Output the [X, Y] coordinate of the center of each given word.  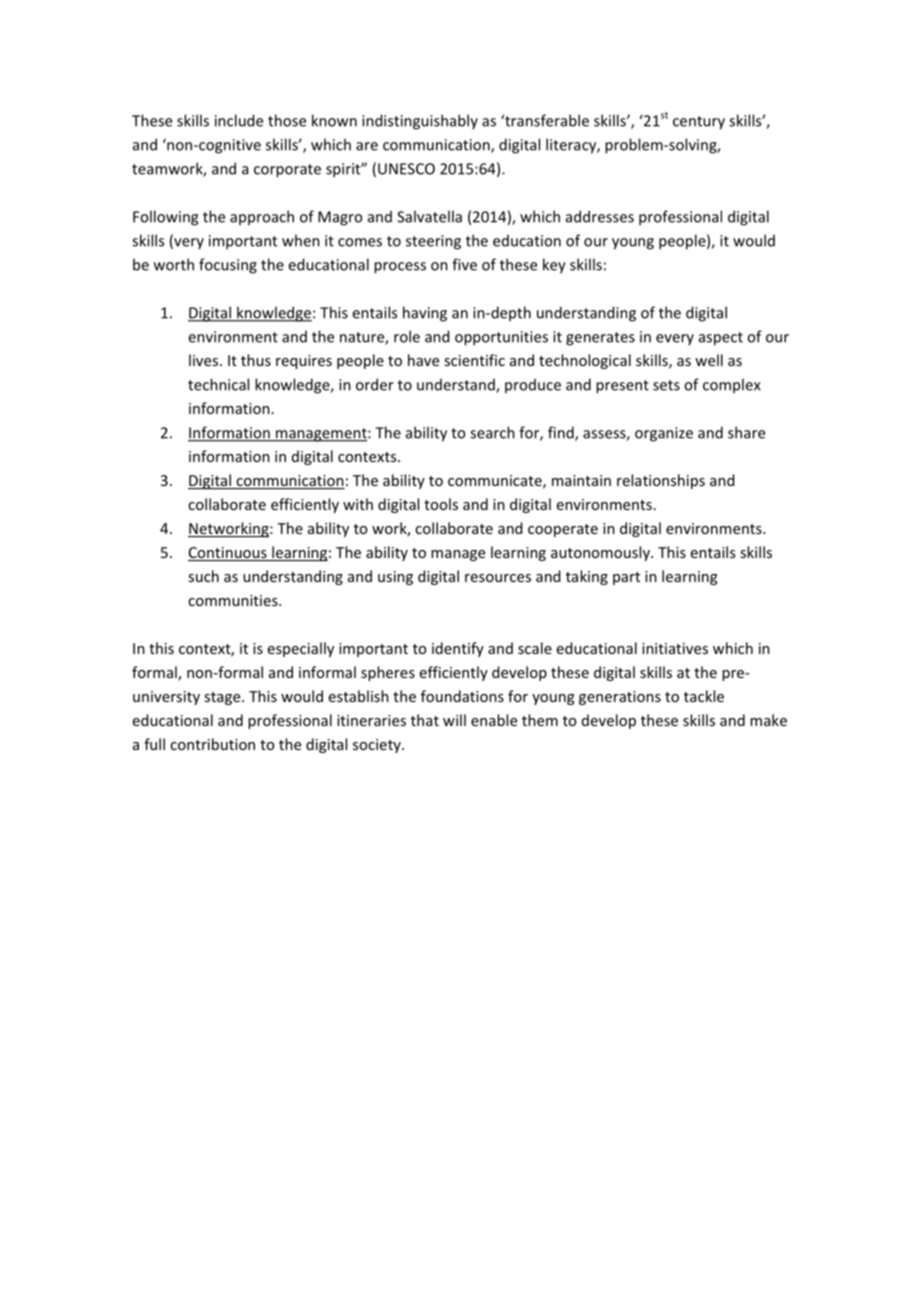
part [626, 578]
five [464, 264]
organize [664, 434]
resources [498, 578]
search [492, 432]
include [239, 120]
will [454, 720]
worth [174, 264]
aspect [721, 339]
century [699, 123]
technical [218, 384]
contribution [212, 744]
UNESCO [406, 169]
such [203, 576]
